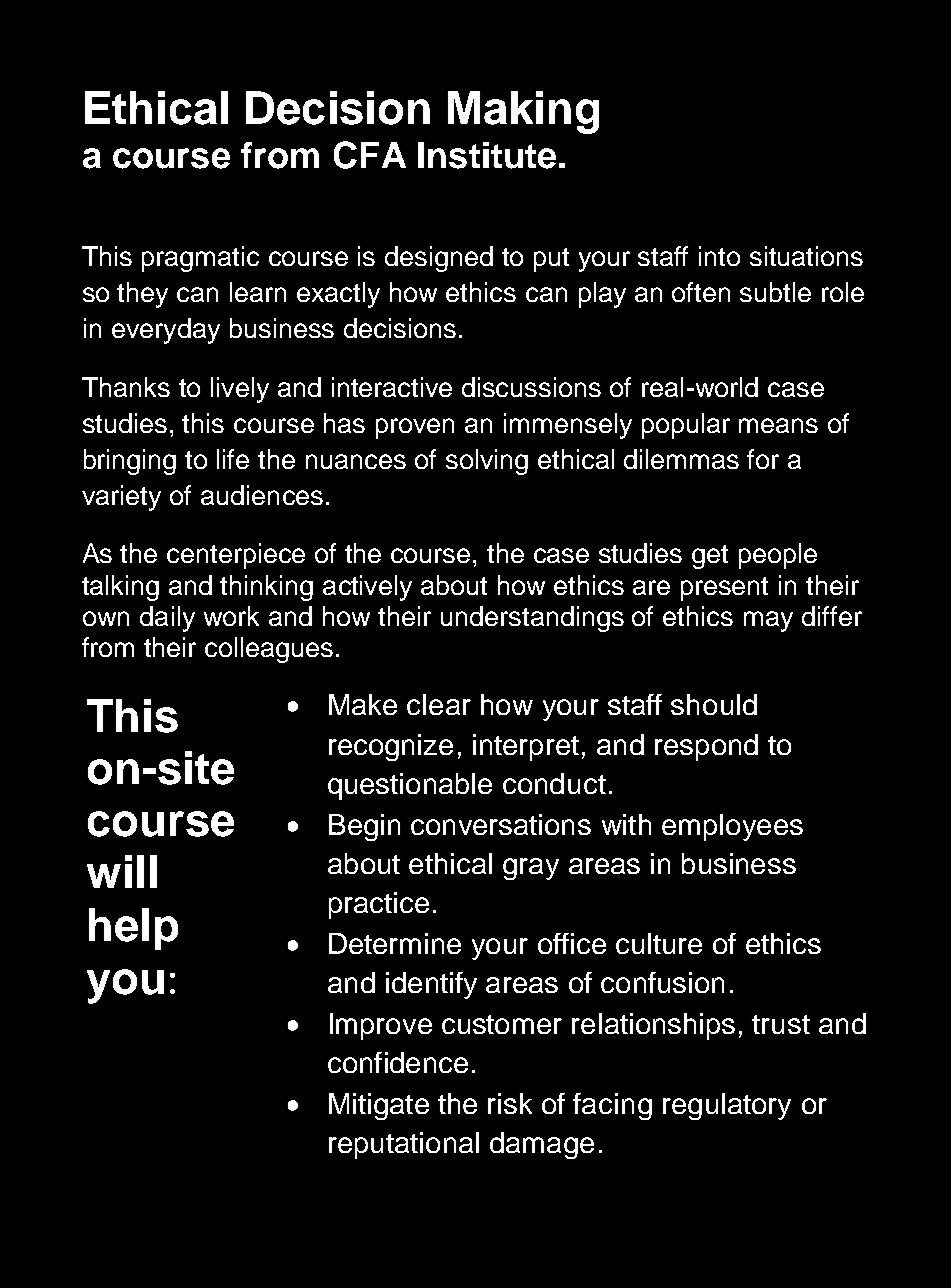  What do you see at coordinates (531, 869) in the page?
I see `gray` at bounding box center [531, 869].
